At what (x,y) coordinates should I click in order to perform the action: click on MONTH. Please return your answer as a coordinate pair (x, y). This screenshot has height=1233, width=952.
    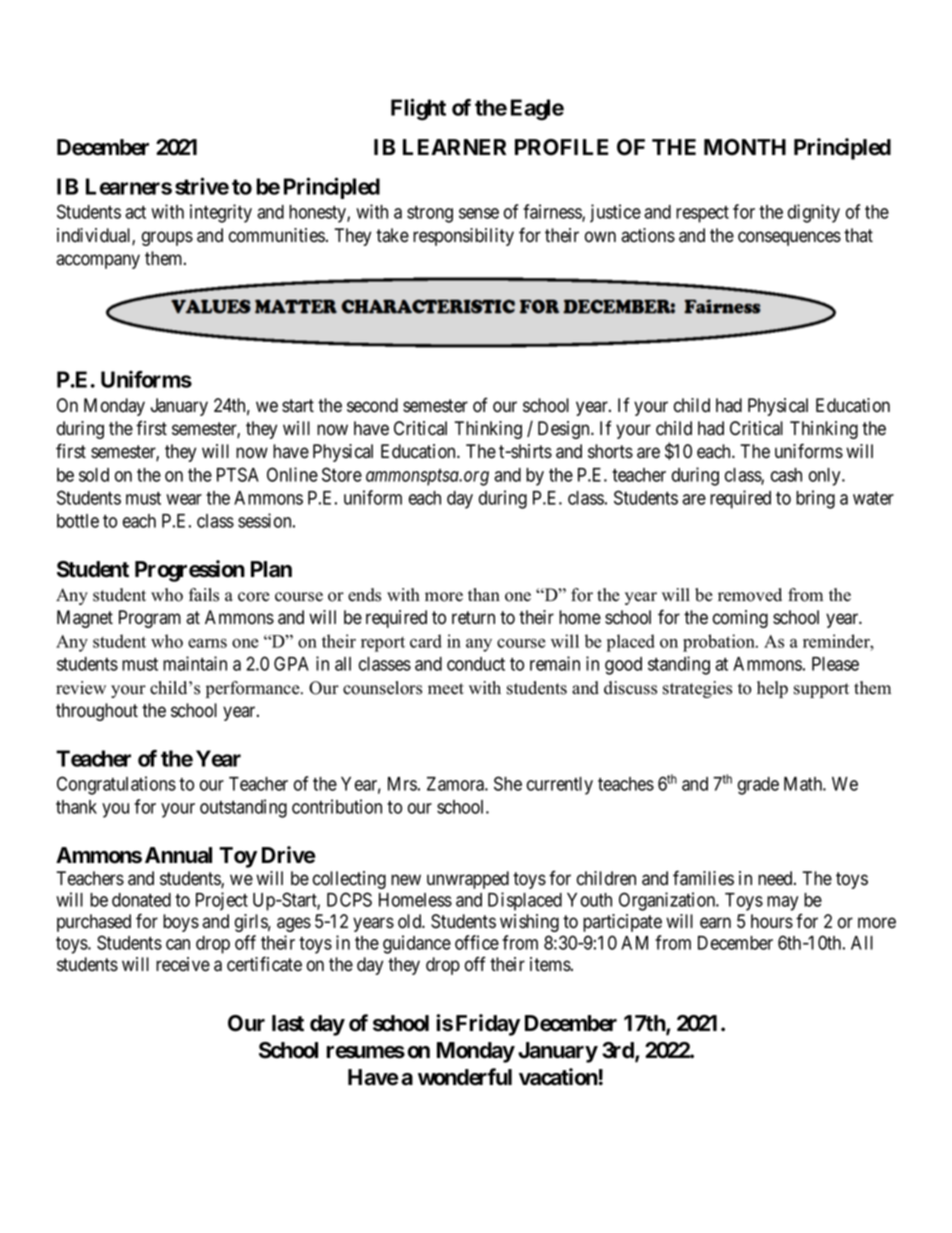
    Looking at the image, I should click on (745, 147).
